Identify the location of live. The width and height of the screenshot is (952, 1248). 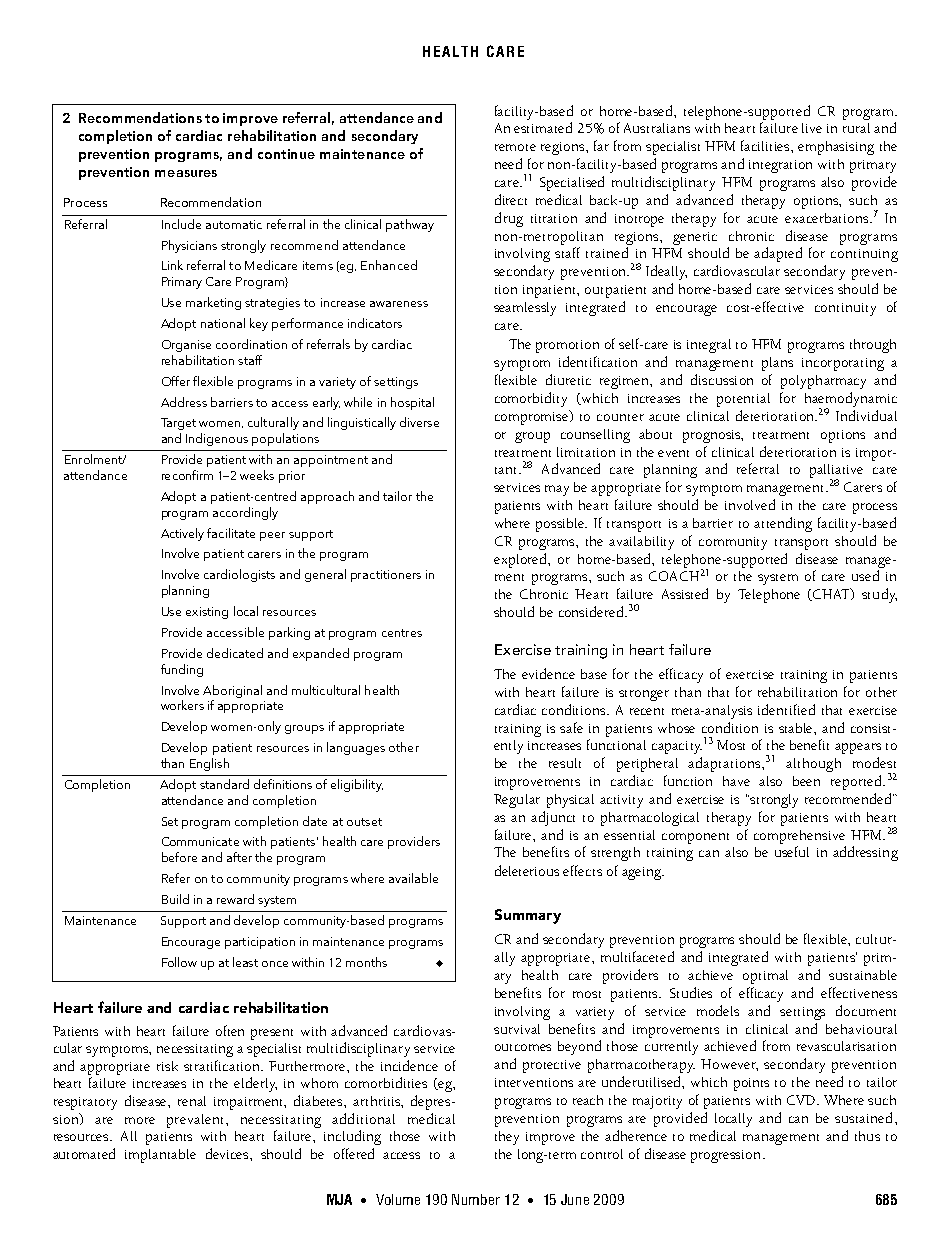
(812, 128).
